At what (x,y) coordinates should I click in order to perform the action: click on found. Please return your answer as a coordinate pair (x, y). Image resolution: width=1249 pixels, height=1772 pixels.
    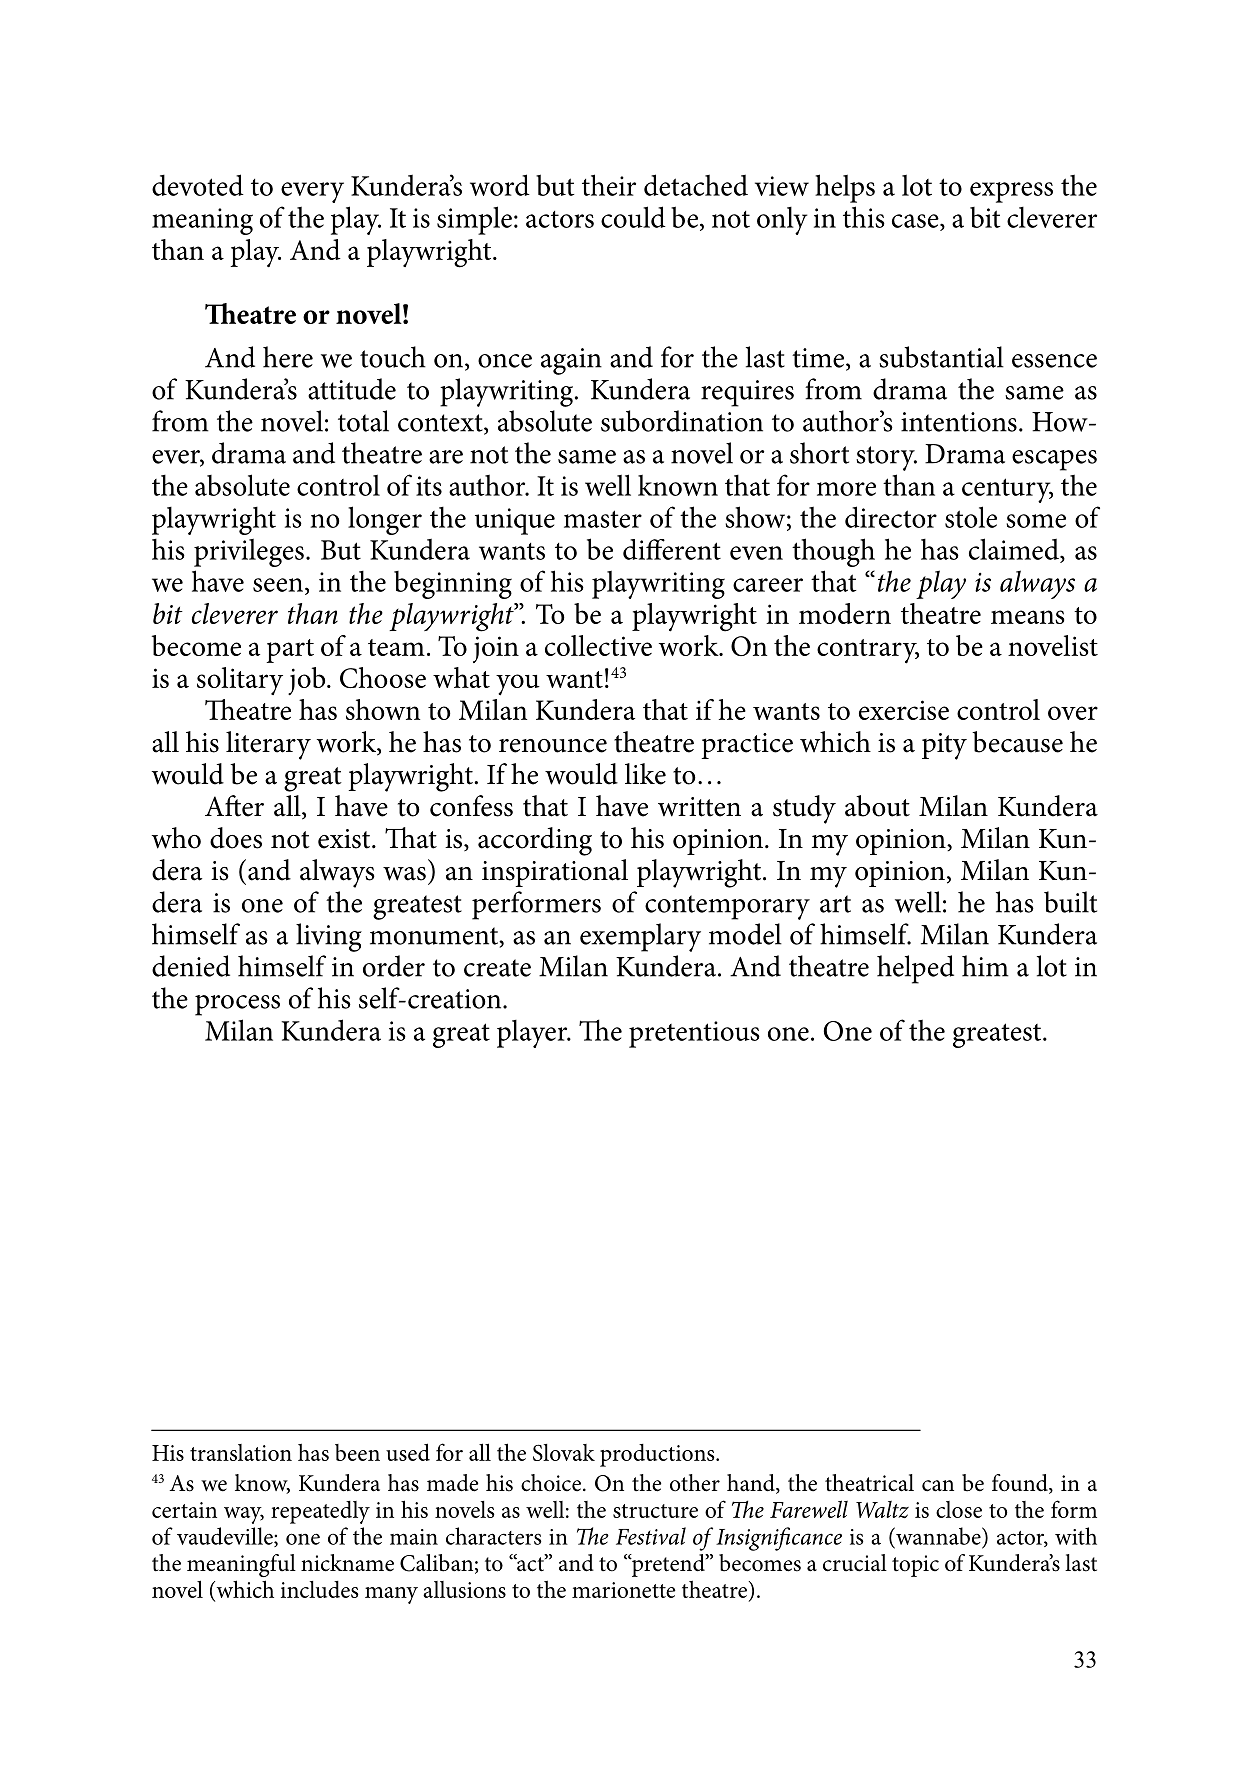
    Looking at the image, I should click on (1021, 1484).
